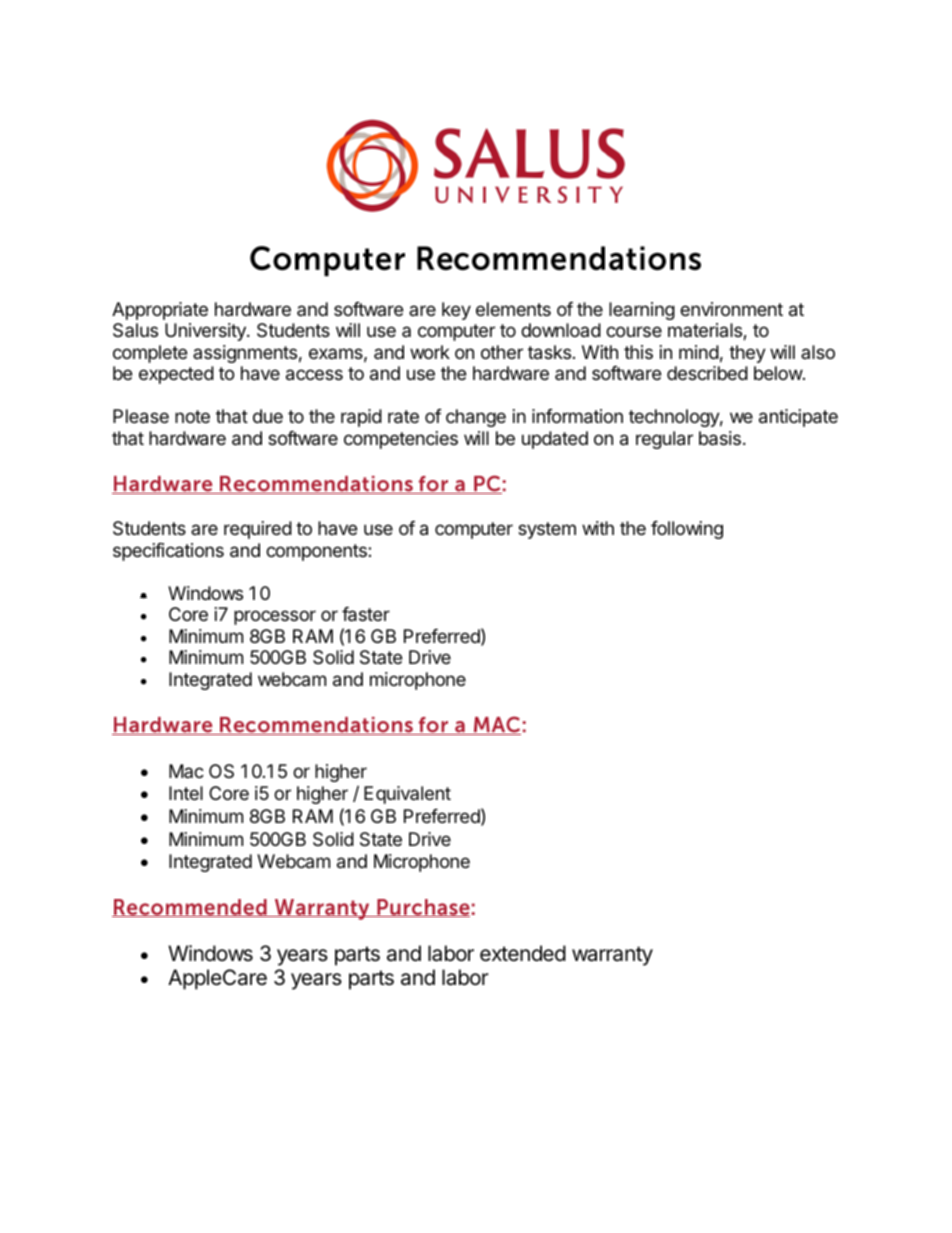 The width and height of the page is (952, 1233). What do you see at coordinates (258, 530) in the page?
I see `required` at bounding box center [258, 530].
